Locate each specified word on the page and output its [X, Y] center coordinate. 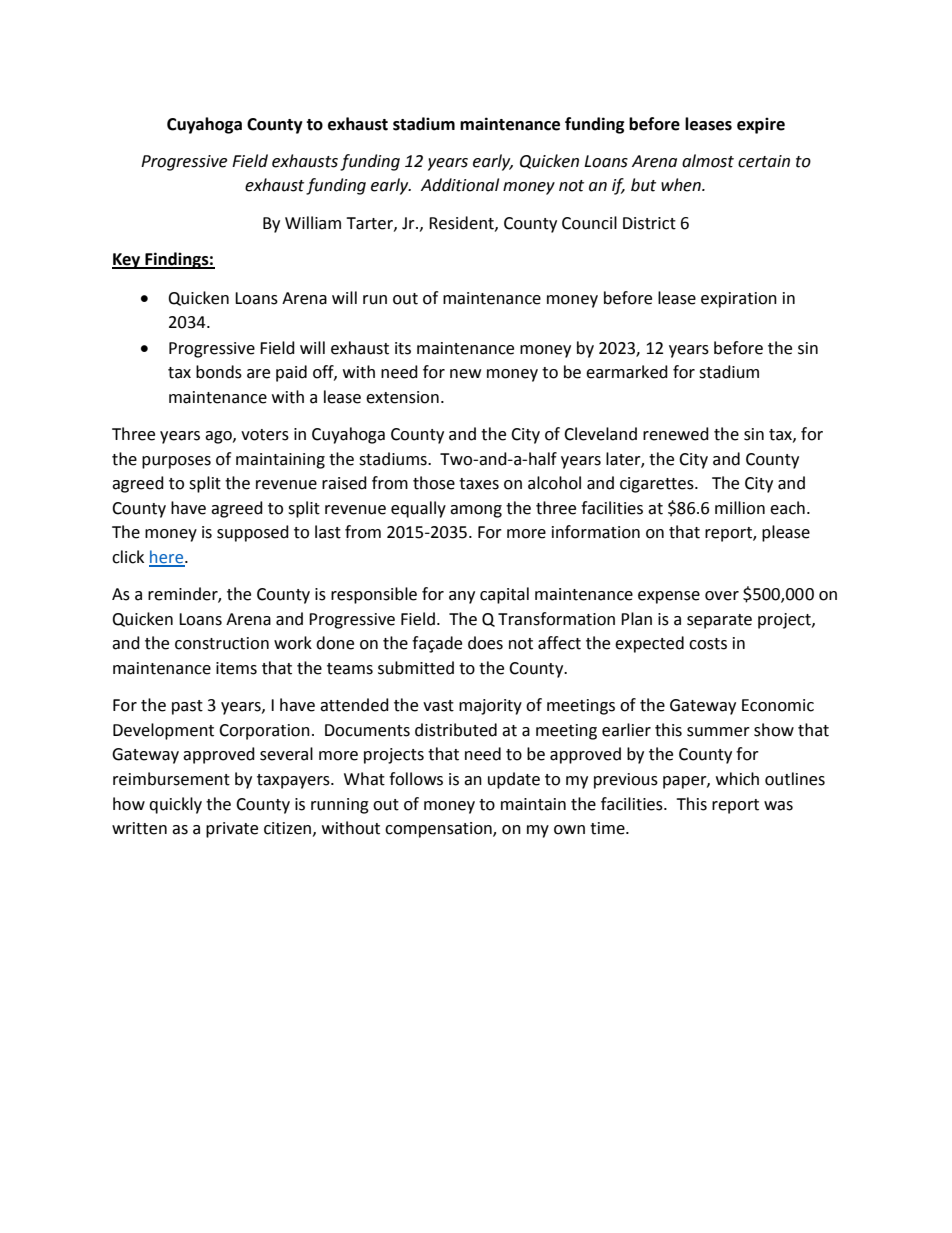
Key [127, 261]
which [737, 779]
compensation [439, 830]
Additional [460, 185]
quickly [175, 805]
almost [708, 161]
